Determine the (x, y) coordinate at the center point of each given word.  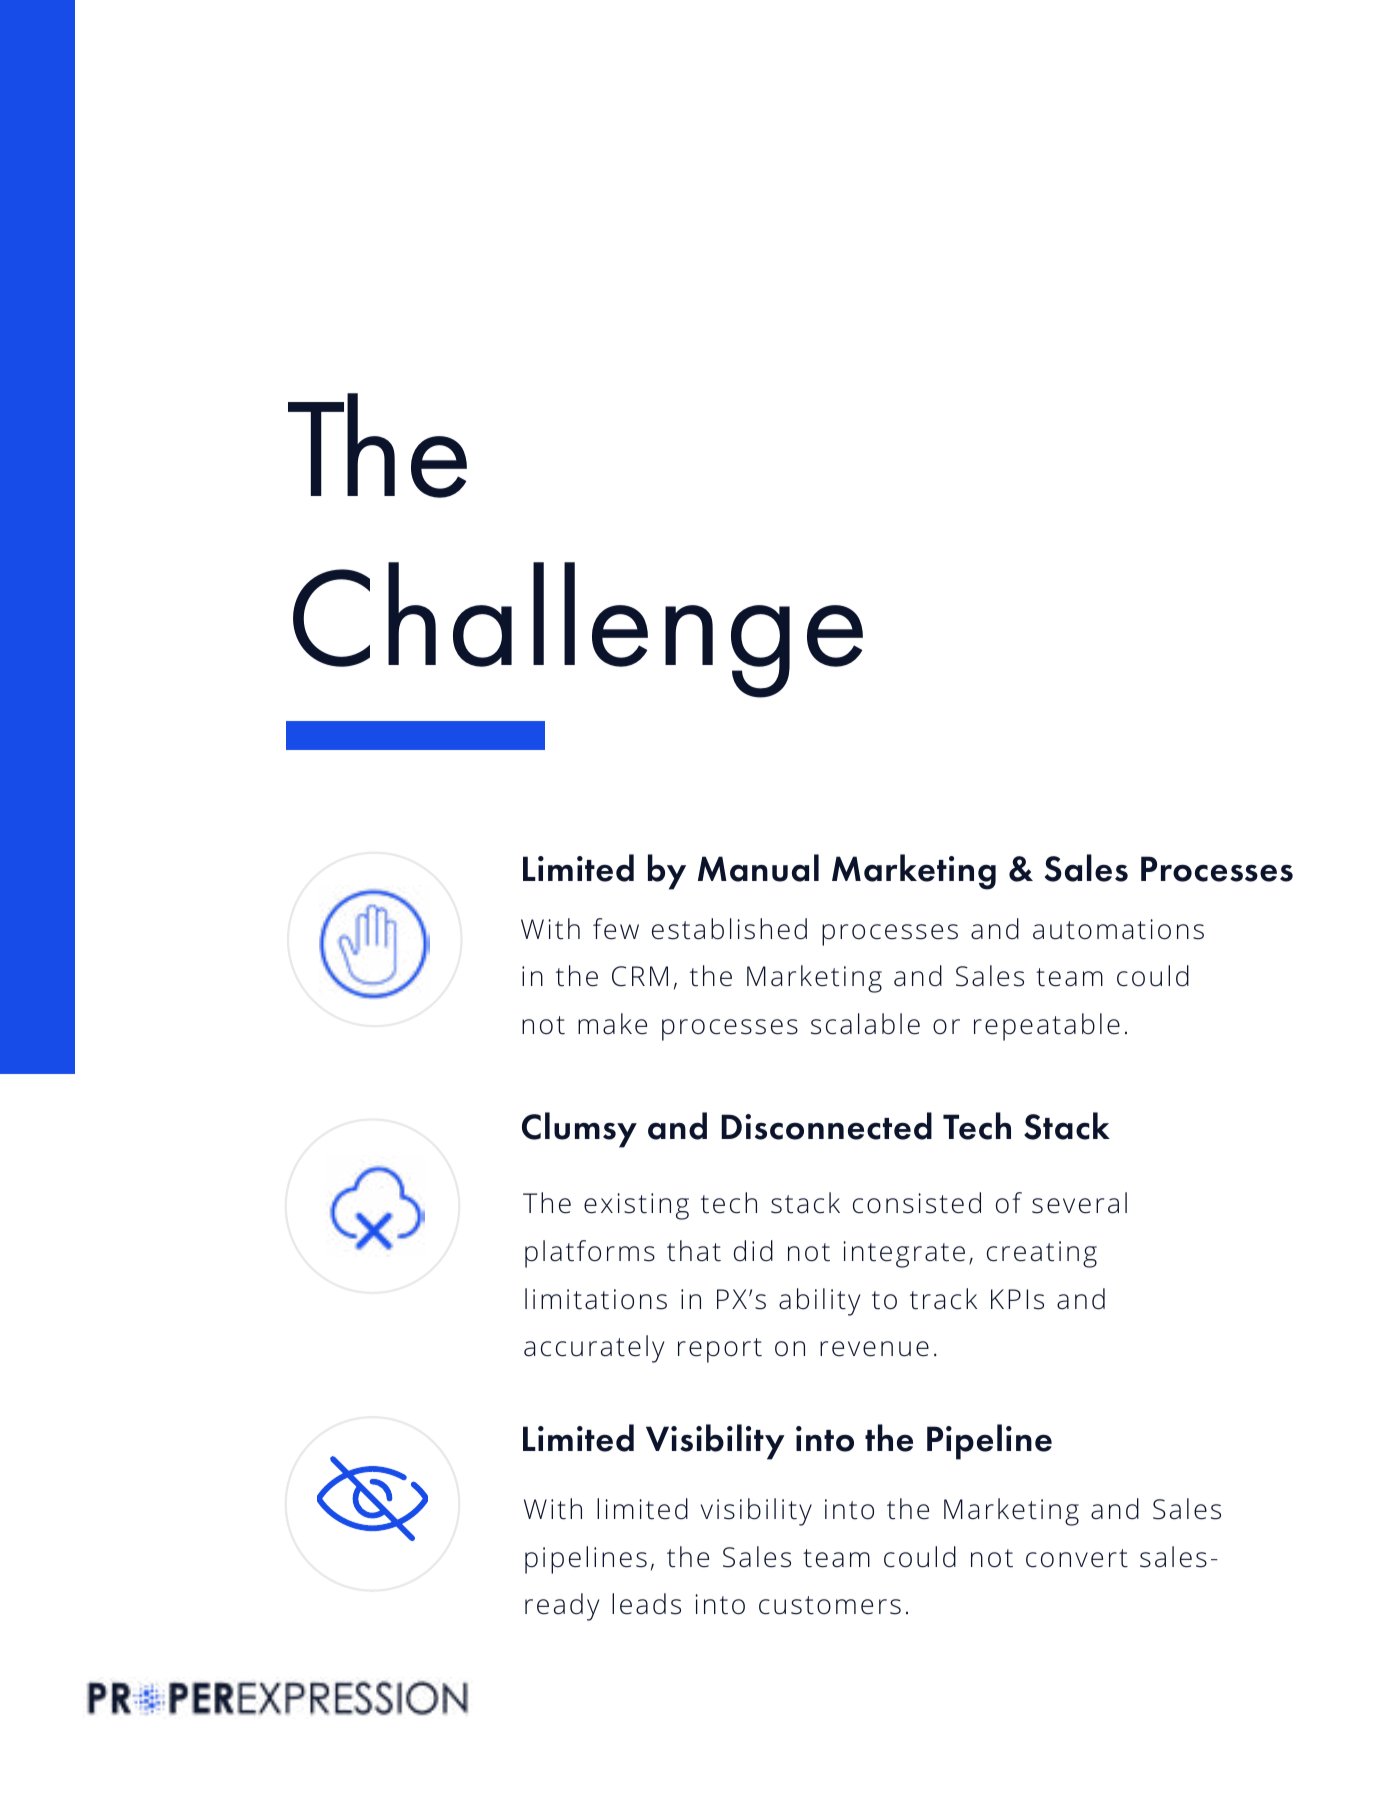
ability (819, 1302)
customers (830, 1605)
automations (1118, 929)
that (694, 1251)
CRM (640, 976)
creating (1042, 1254)
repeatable (1047, 1027)
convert (1077, 1558)
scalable (865, 1024)
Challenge (578, 630)
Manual (758, 868)
